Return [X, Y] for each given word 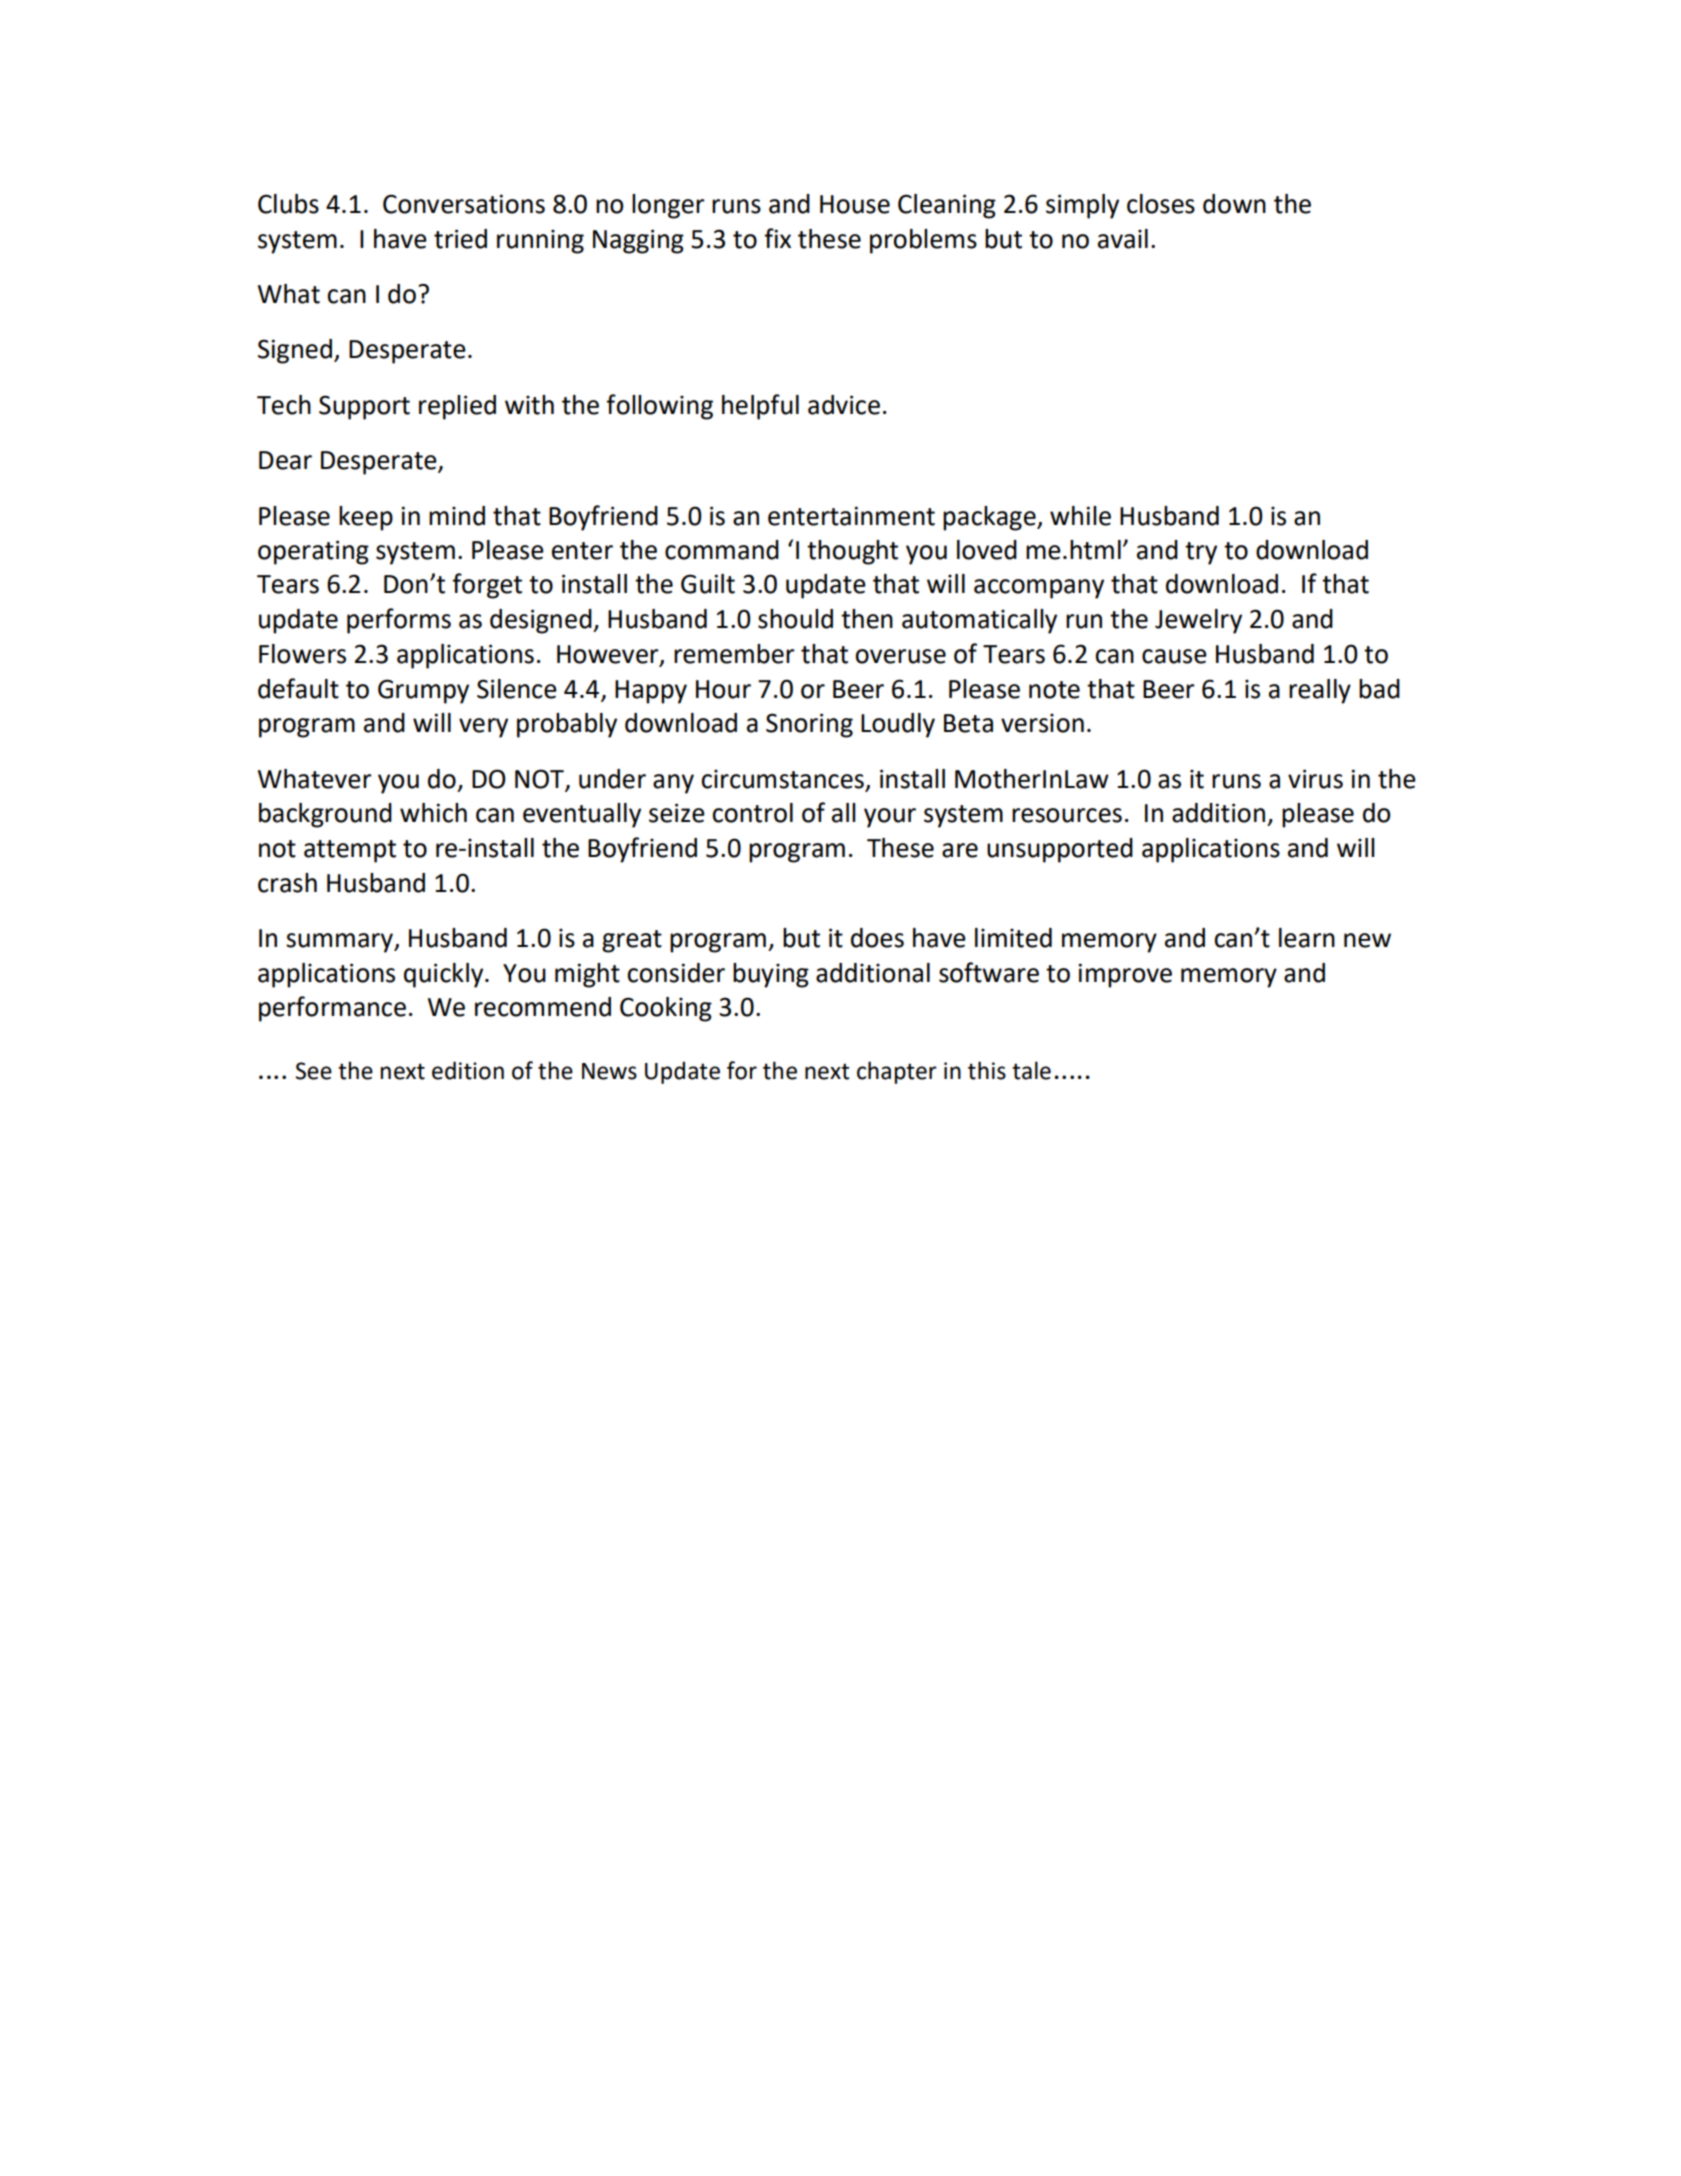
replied [457, 407]
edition [468, 1070]
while [1080, 516]
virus [1315, 779]
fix [777, 238]
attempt [350, 851]
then [867, 619]
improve [1125, 975]
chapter [897, 1072]
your [890, 818]
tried [460, 239]
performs [399, 621]
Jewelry [1198, 621]
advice [844, 405]
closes [1161, 204]
